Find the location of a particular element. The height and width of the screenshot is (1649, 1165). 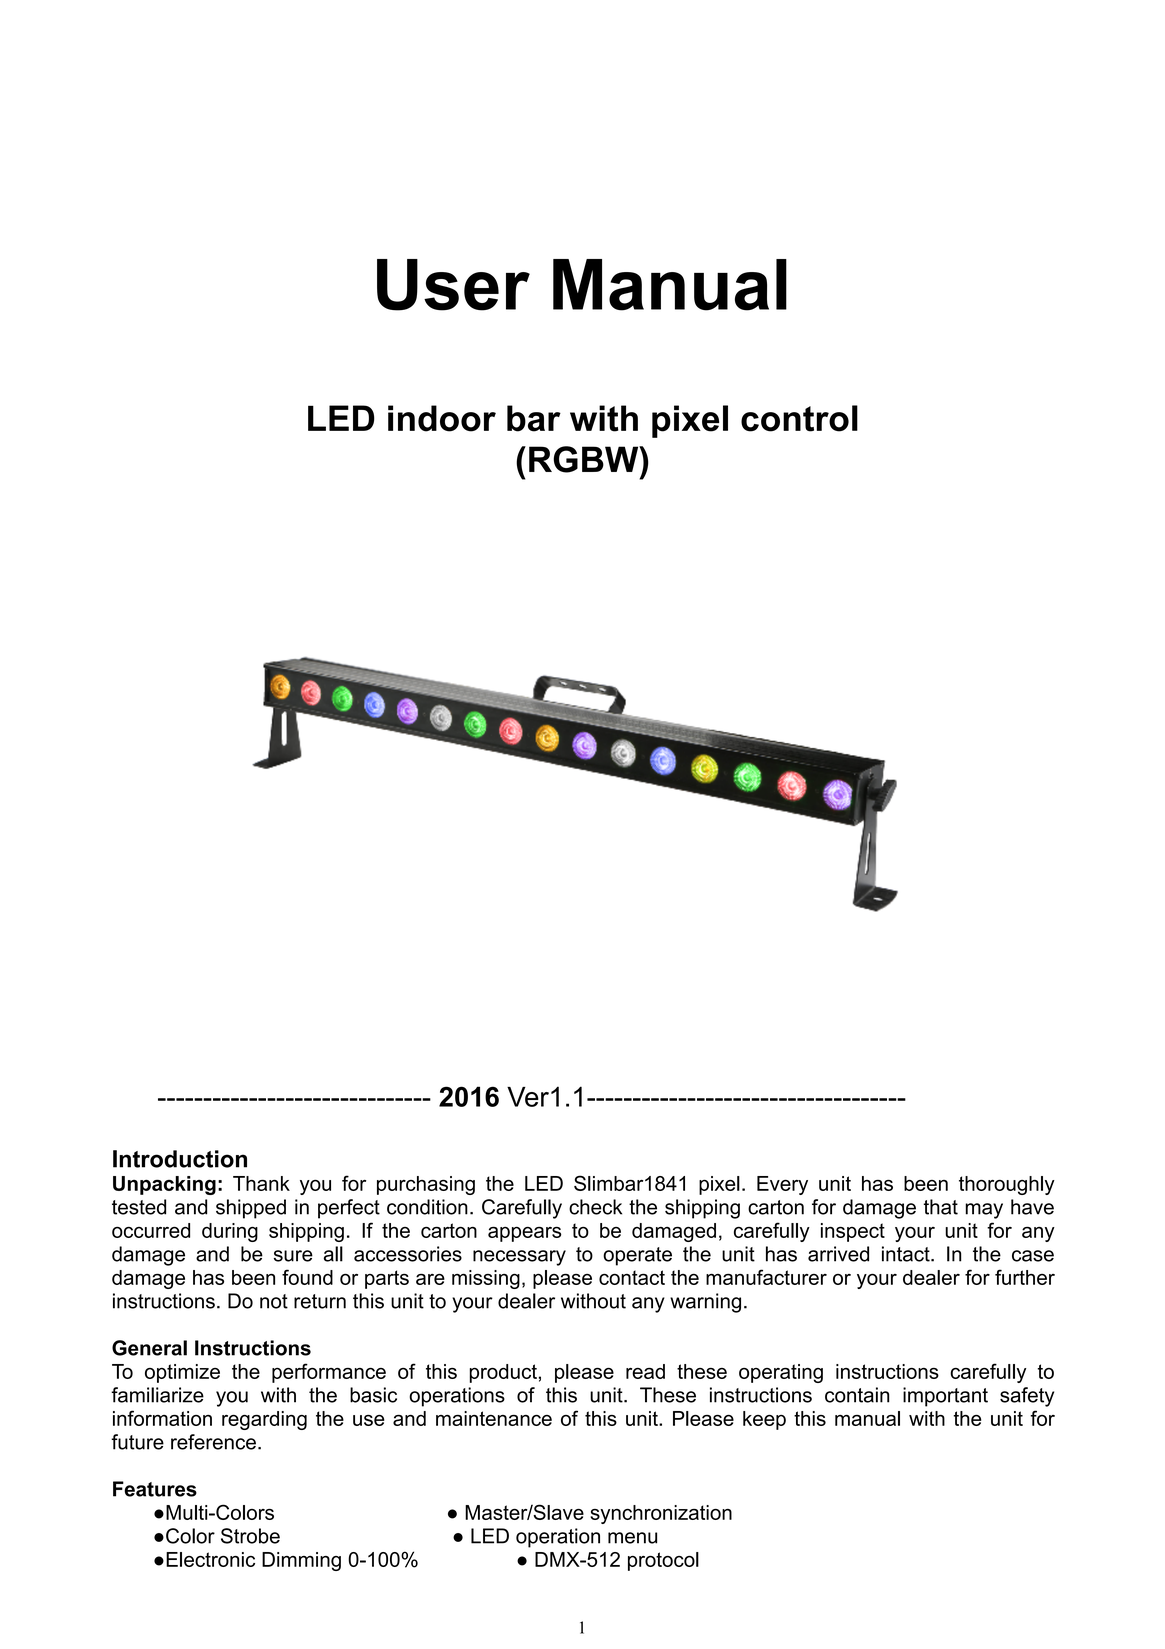

User is located at coordinates (453, 285).
